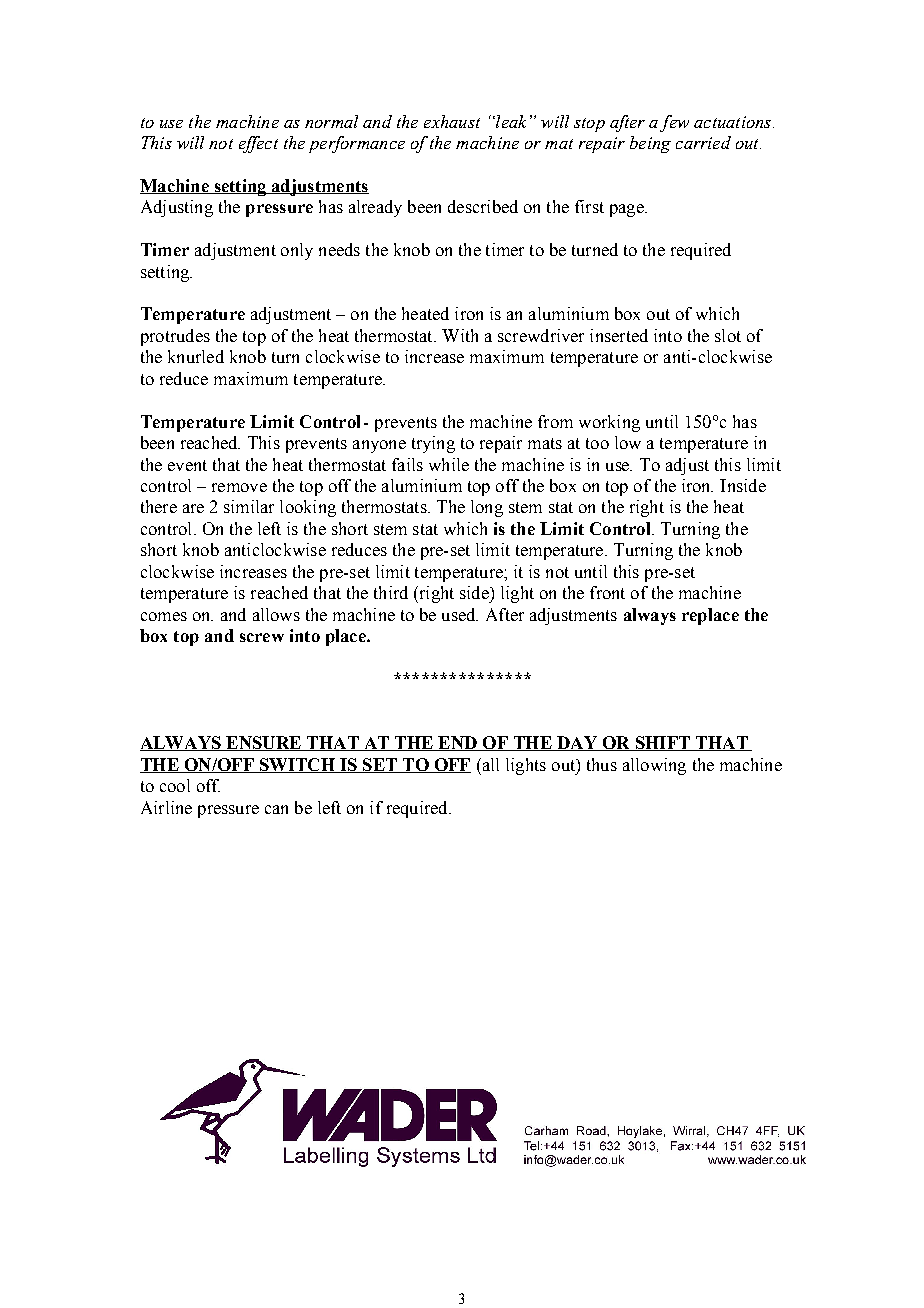 The image size is (924, 1308). Describe the element at coordinates (460, 335) in the page. I see `With` at that location.
